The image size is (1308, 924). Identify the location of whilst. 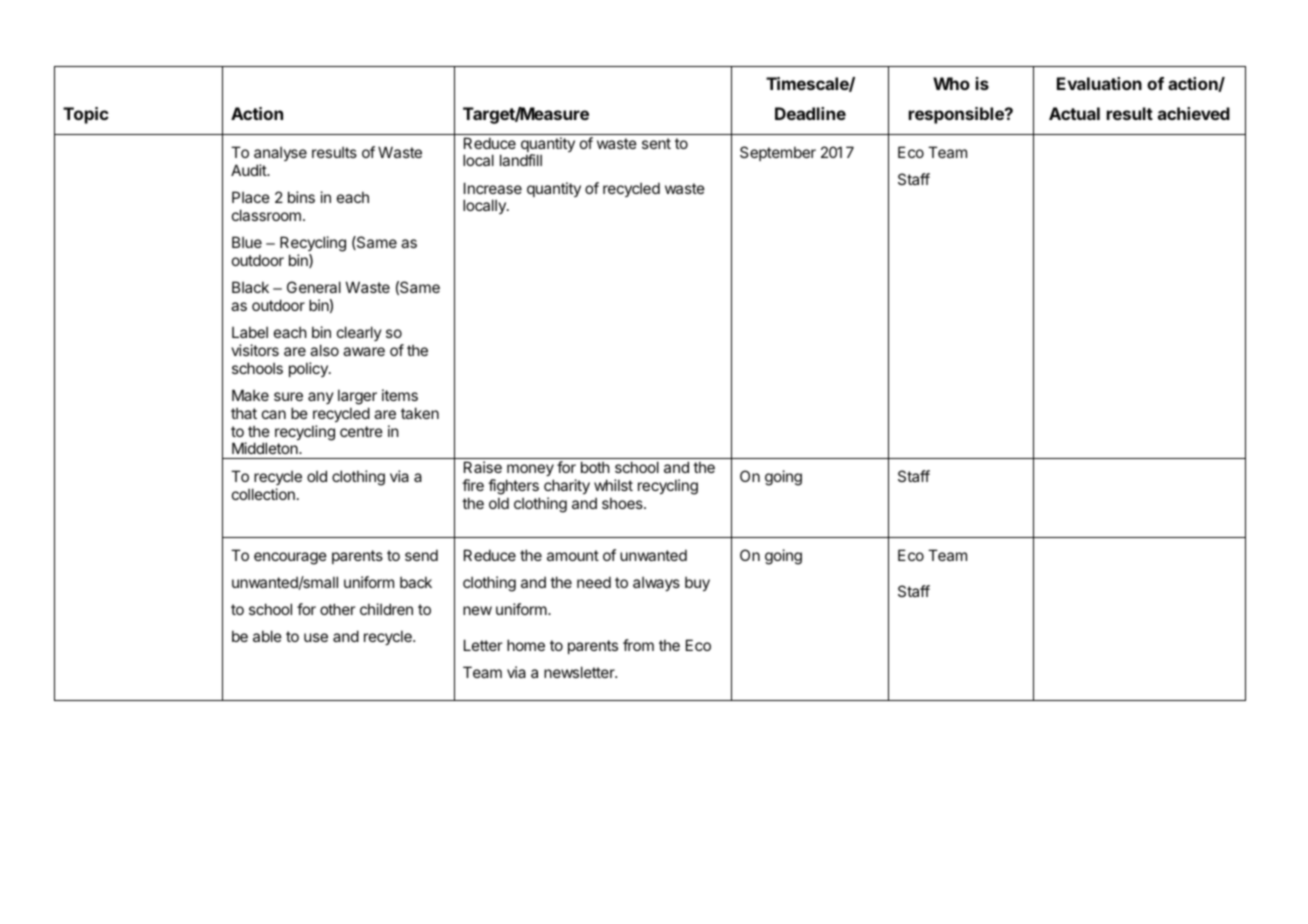
(613, 485).
